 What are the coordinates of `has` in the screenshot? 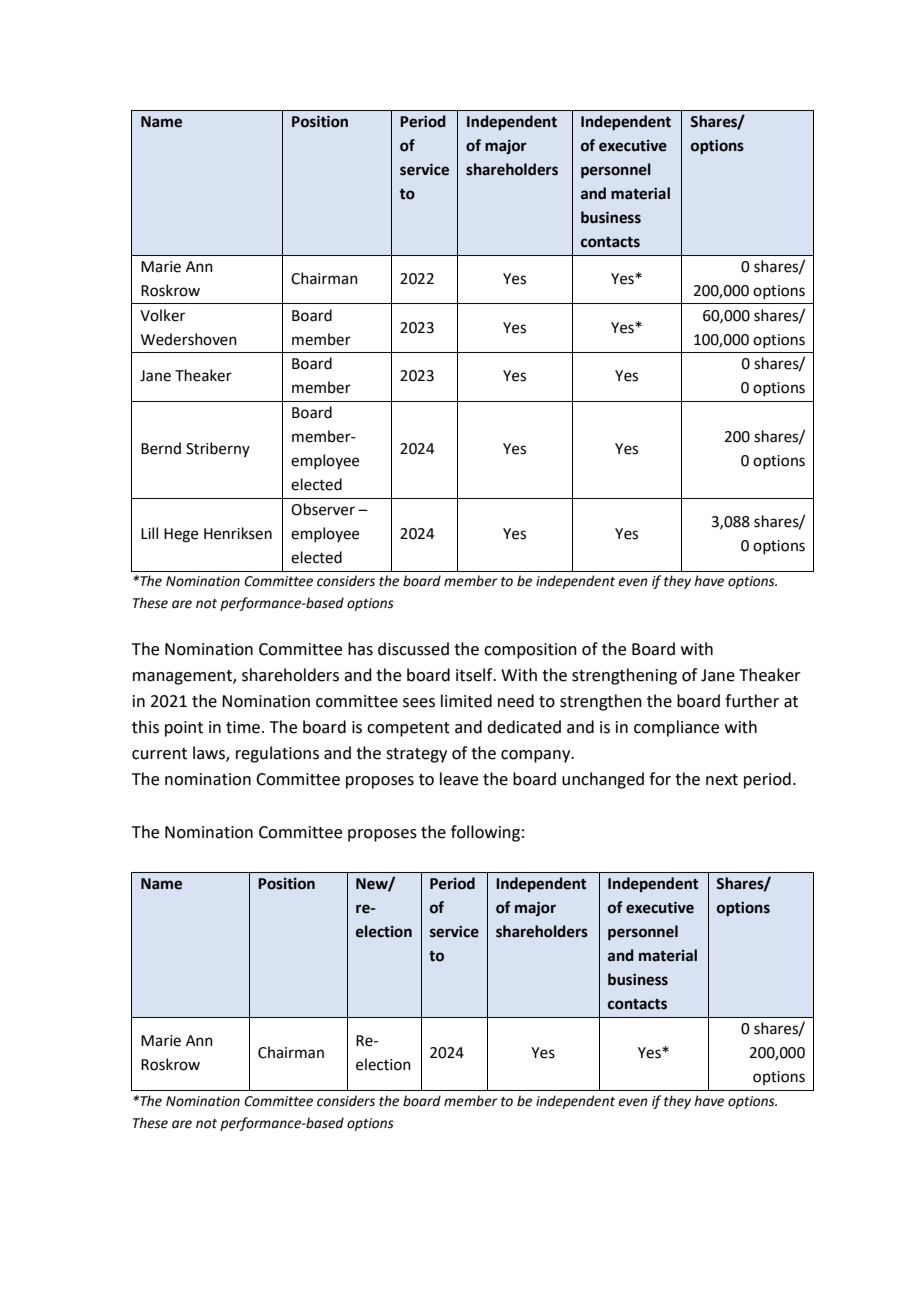 It's located at (360, 649).
